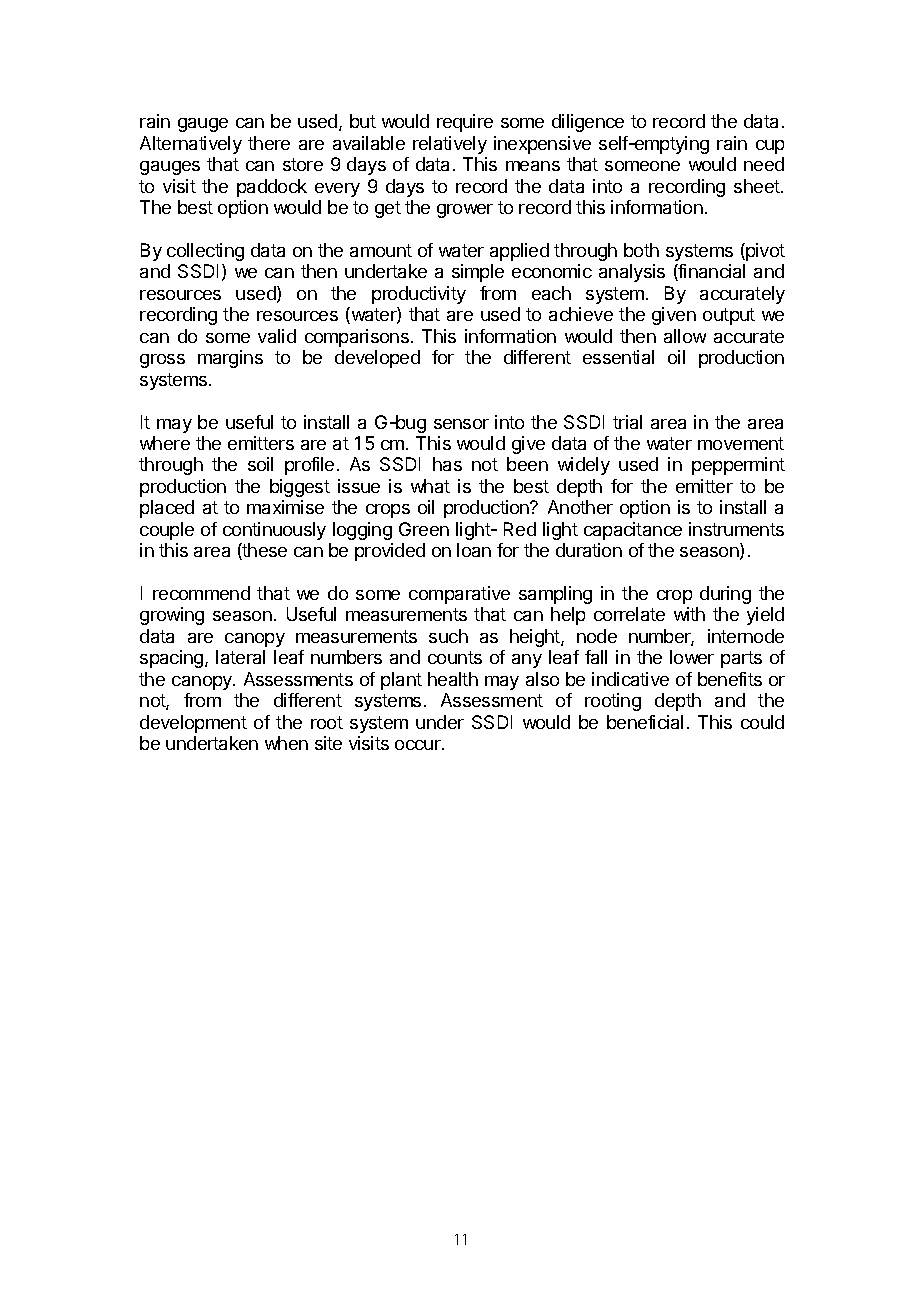  What do you see at coordinates (419, 295) in the page?
I see `productivity` at bounding box center [419, 295].
